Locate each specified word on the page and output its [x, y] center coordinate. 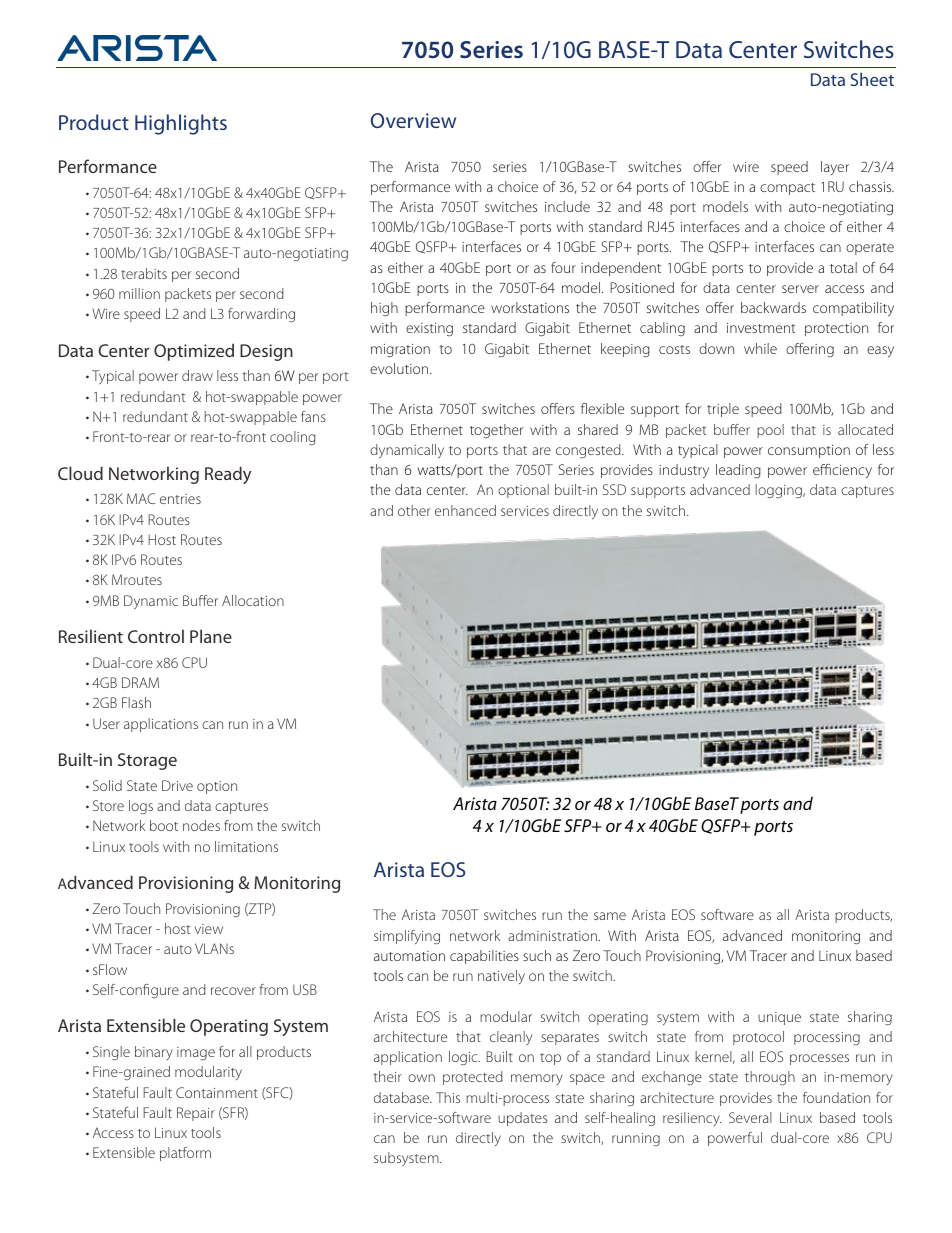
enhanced [465, 510]
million [139, 293]
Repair [196, 1114]
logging [779, 491]
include [567, 206]
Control [156, 636]
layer [835, 168]
